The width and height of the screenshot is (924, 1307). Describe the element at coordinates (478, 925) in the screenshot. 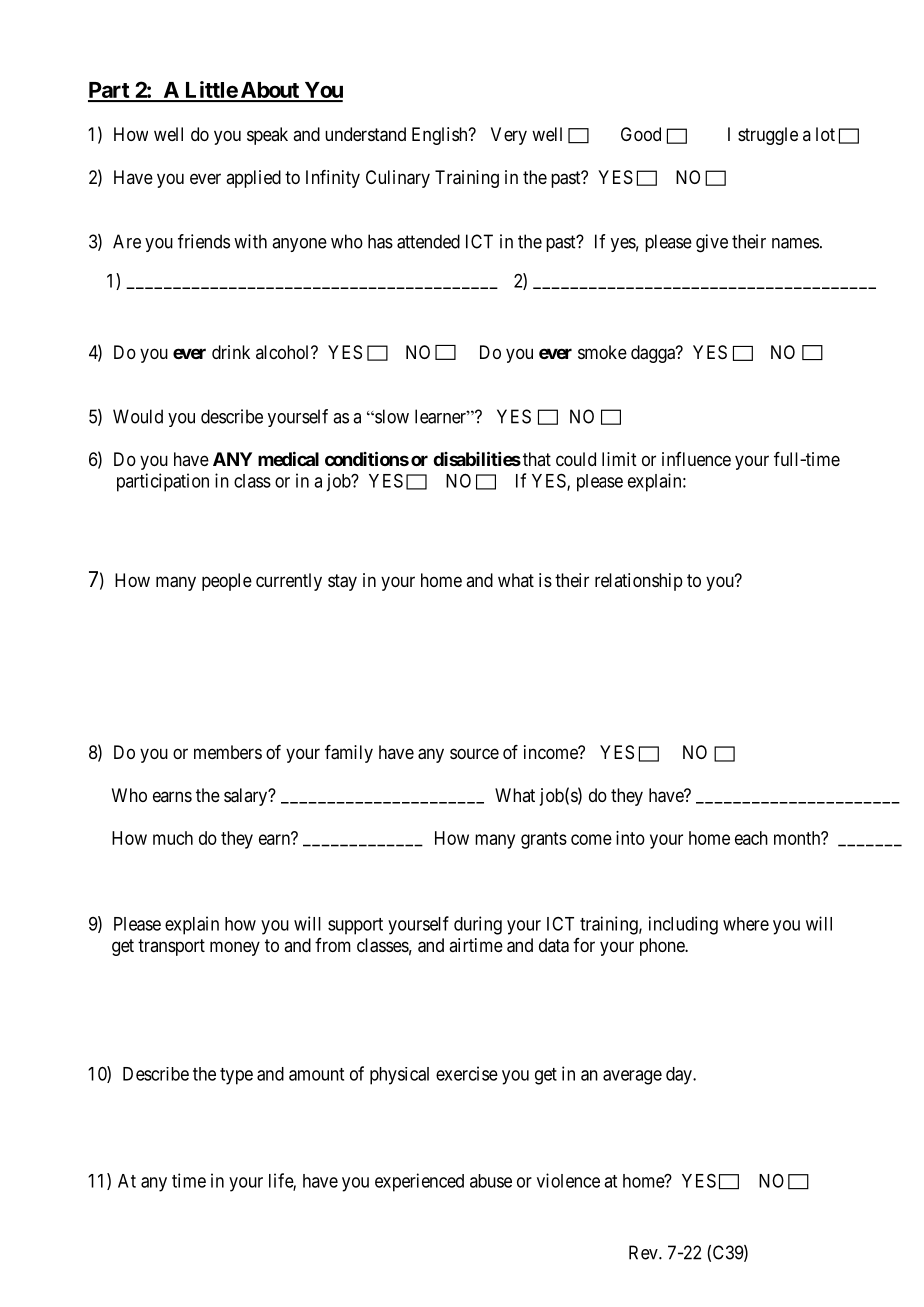

I see `during` at that location.
